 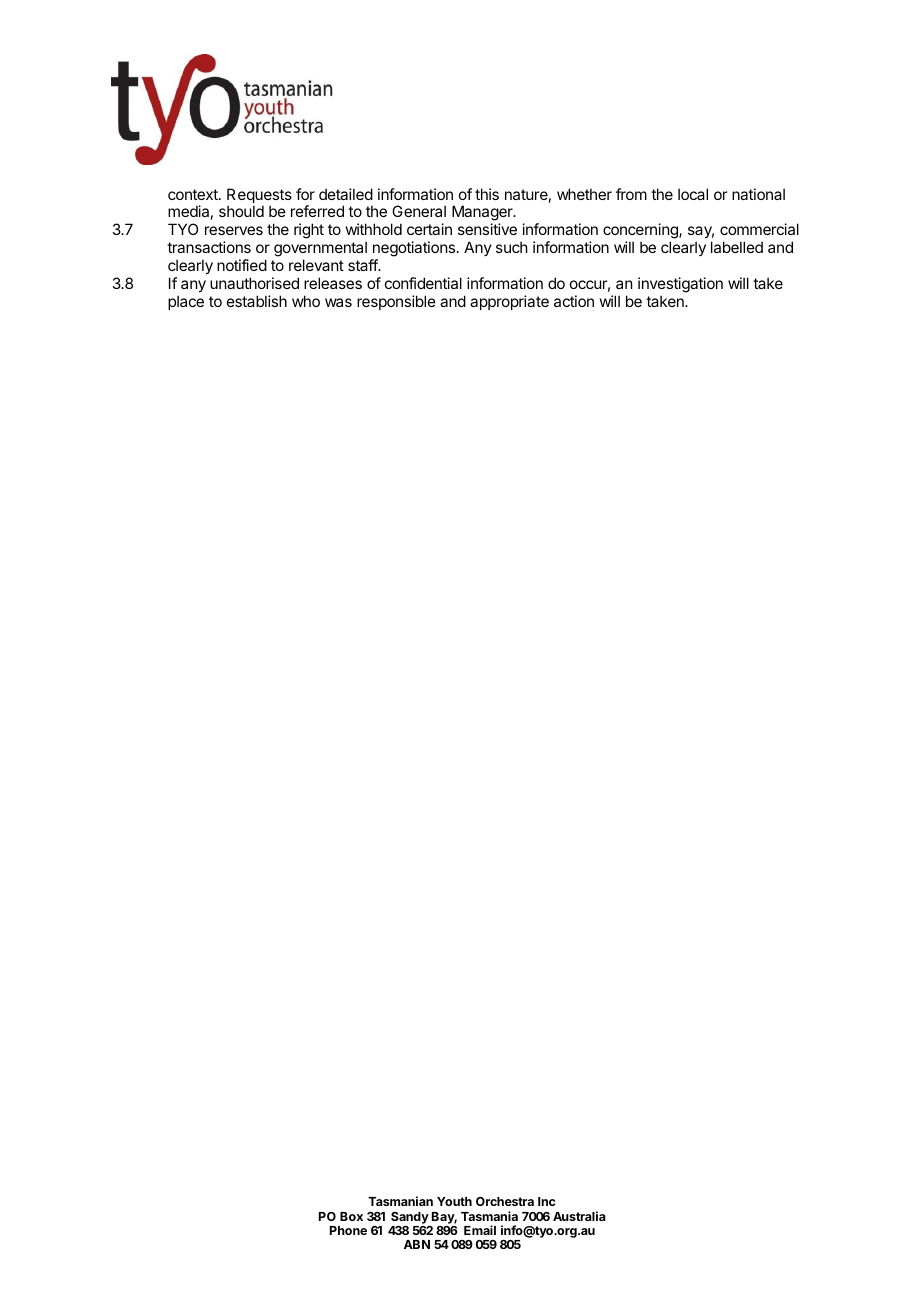 I want to click on Phone, so click(x=348, y=1230).
